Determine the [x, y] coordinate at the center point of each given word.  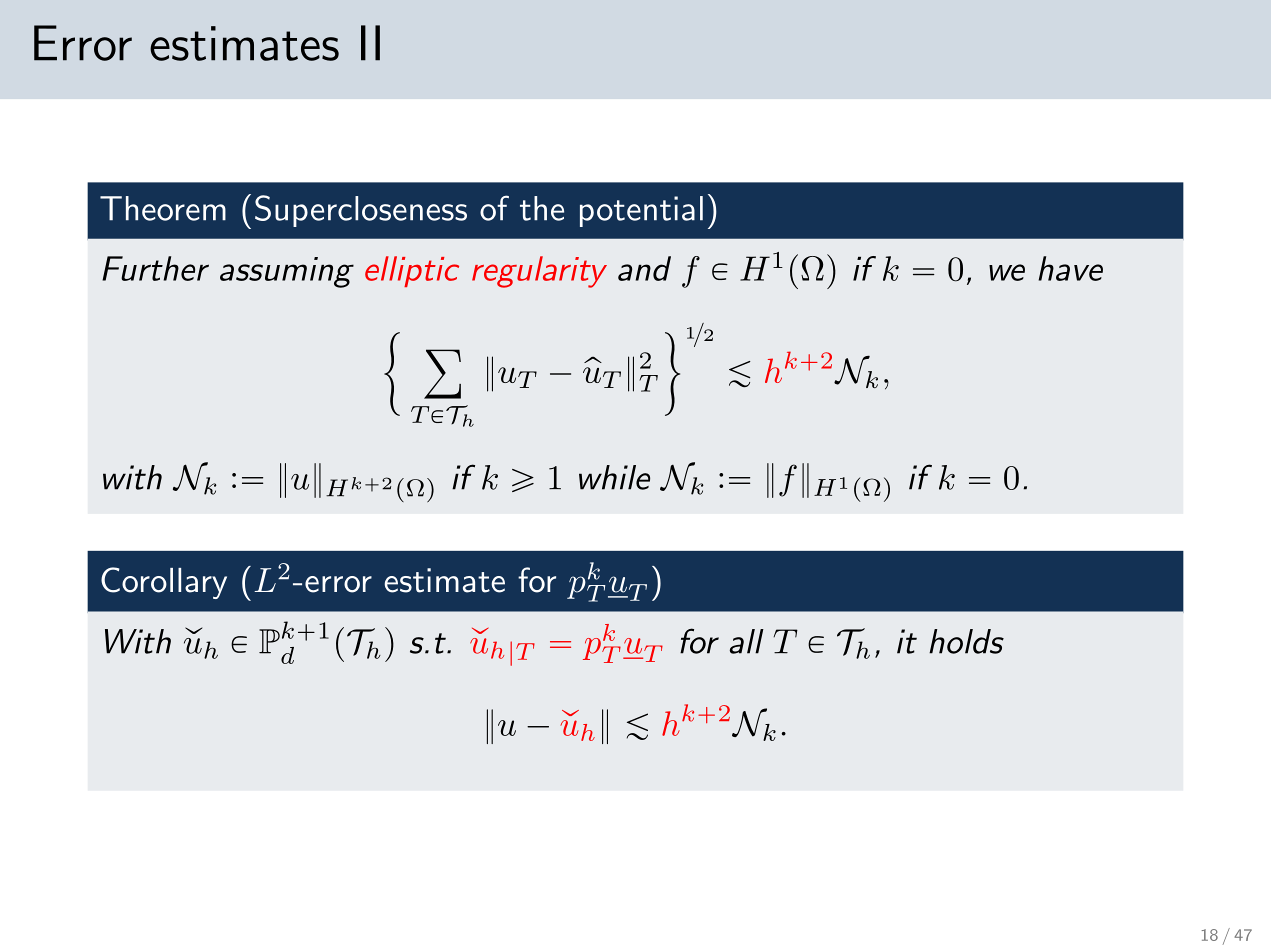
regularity [539, 272]
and [644, 268]
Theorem [163, 208]
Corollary [164, 583]
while [614, 477]
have [1070, 268]
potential [641, 211]
